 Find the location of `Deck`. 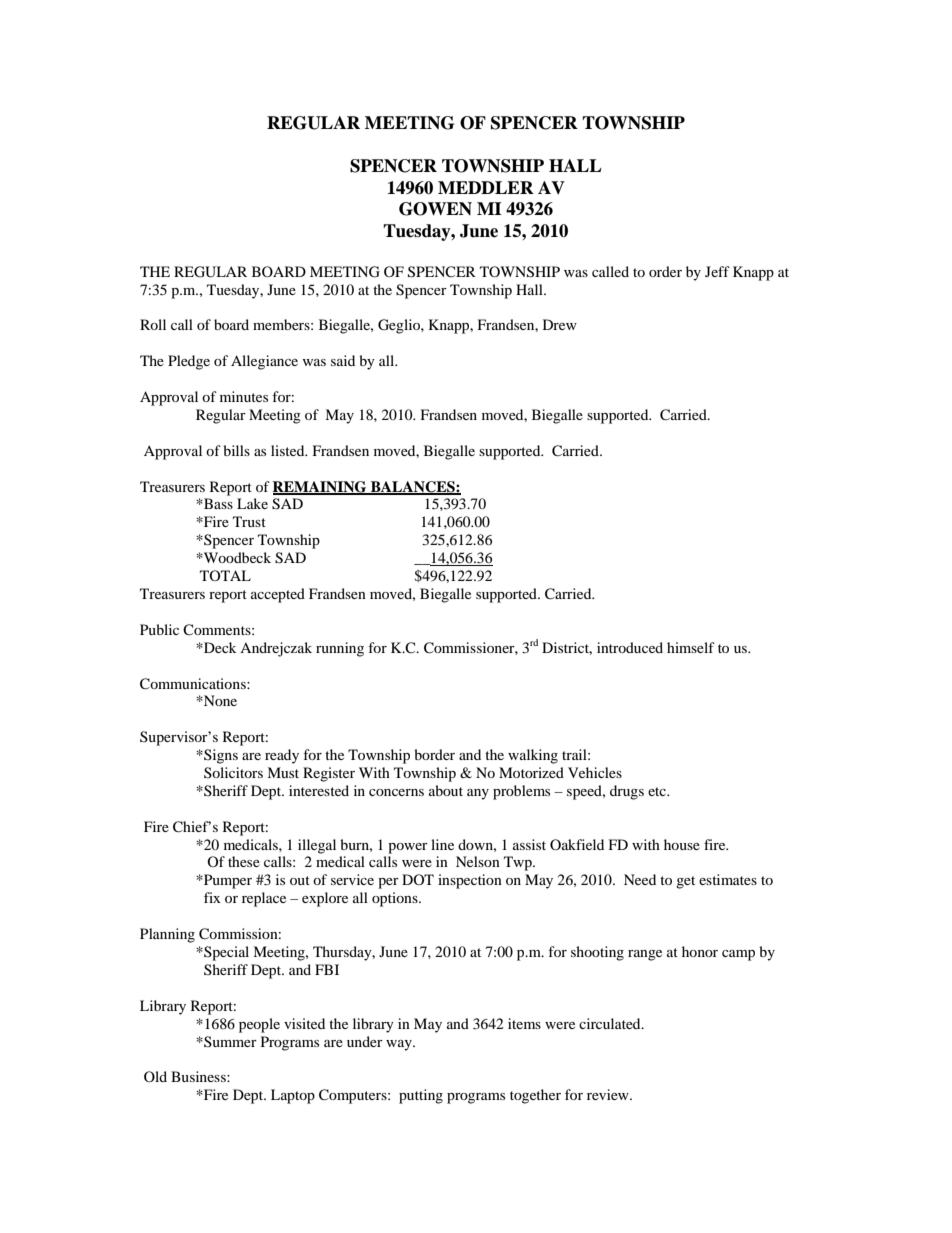

Deck is located at coordinates (219, 647).
